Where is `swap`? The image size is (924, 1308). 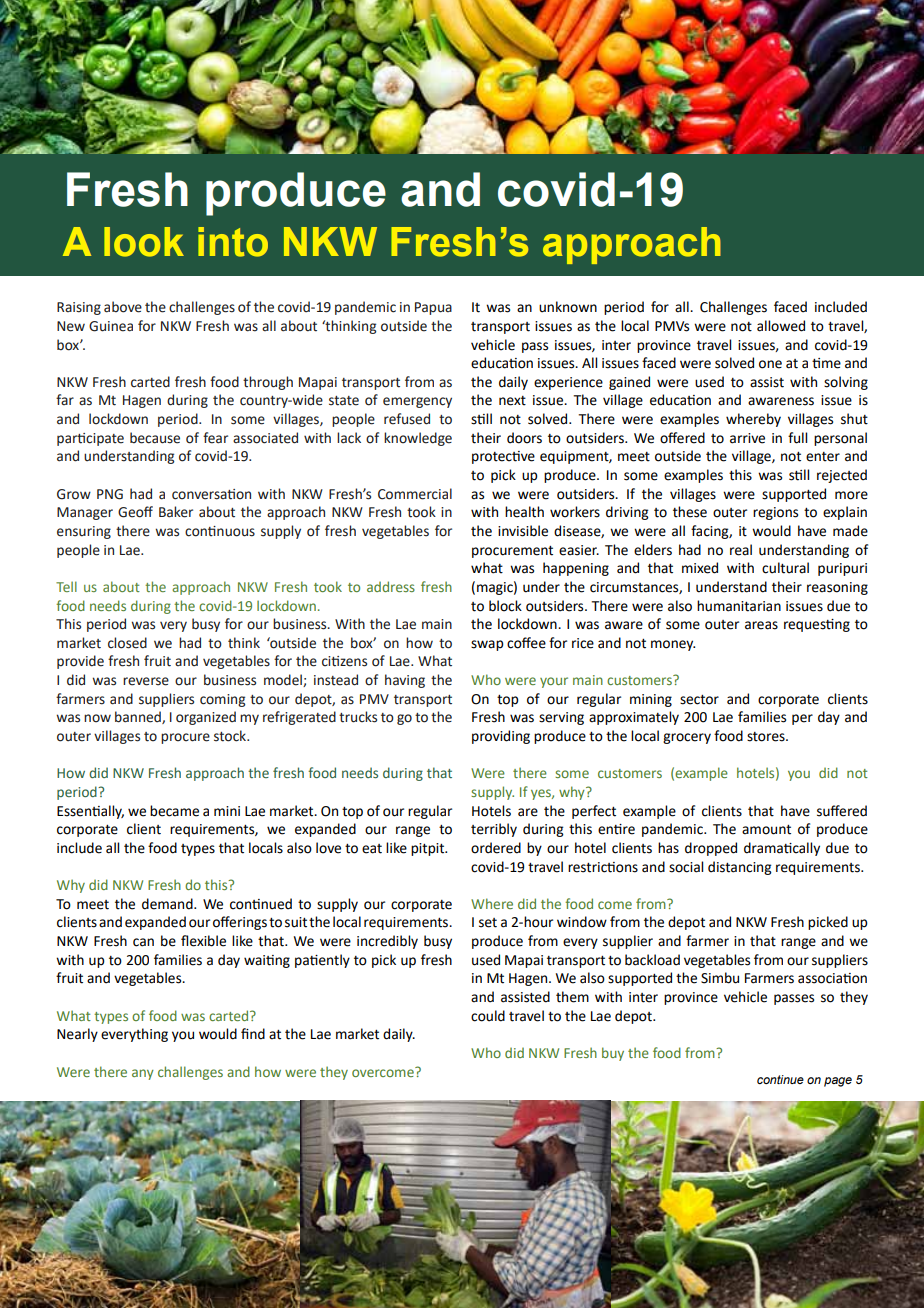
swap is located at coordinates (487, 645).
